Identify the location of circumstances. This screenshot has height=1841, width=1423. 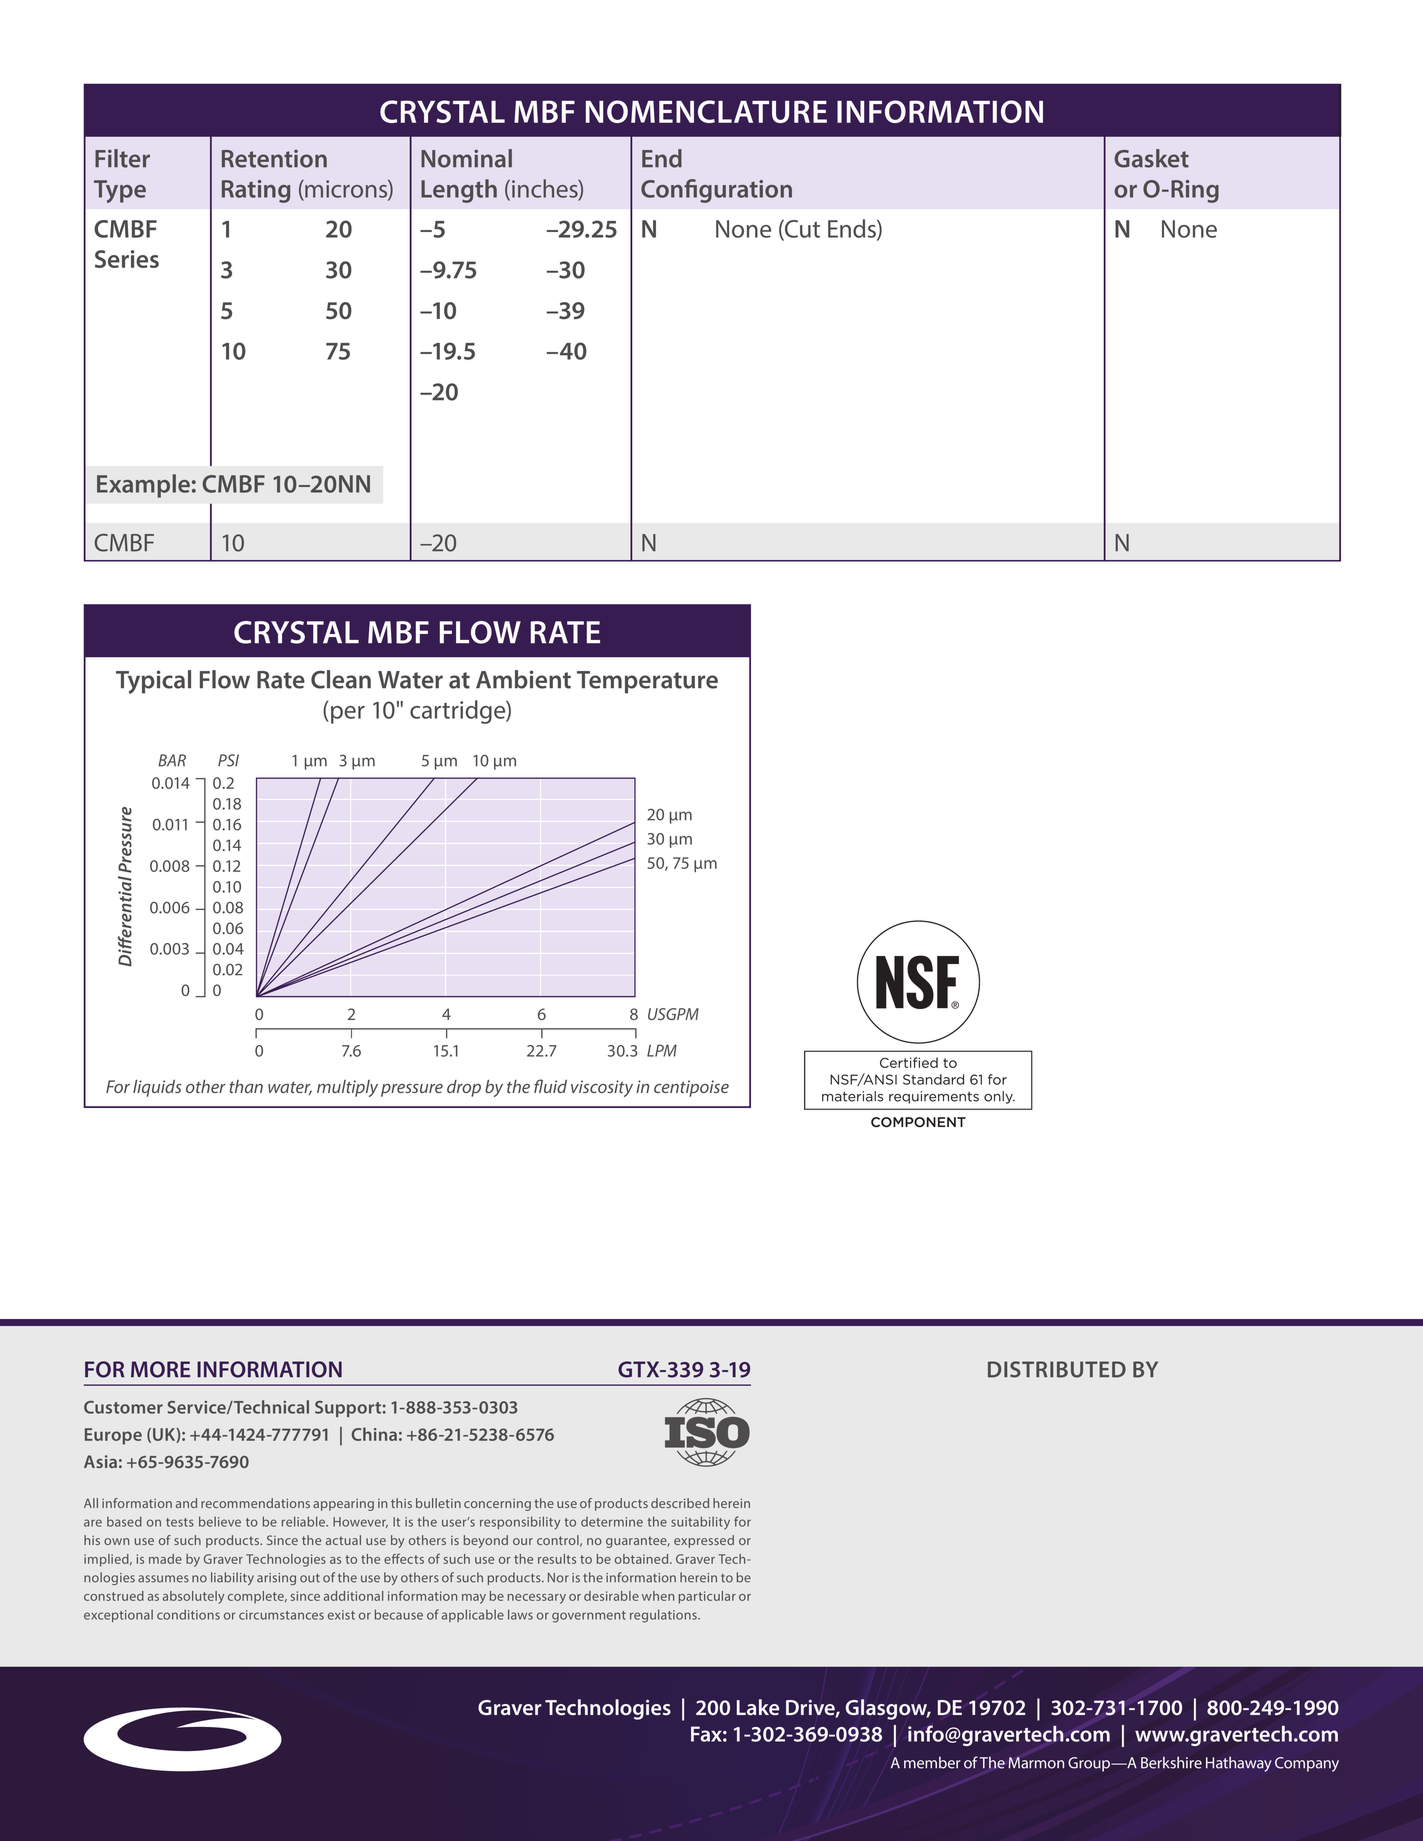
(281, 1615).
